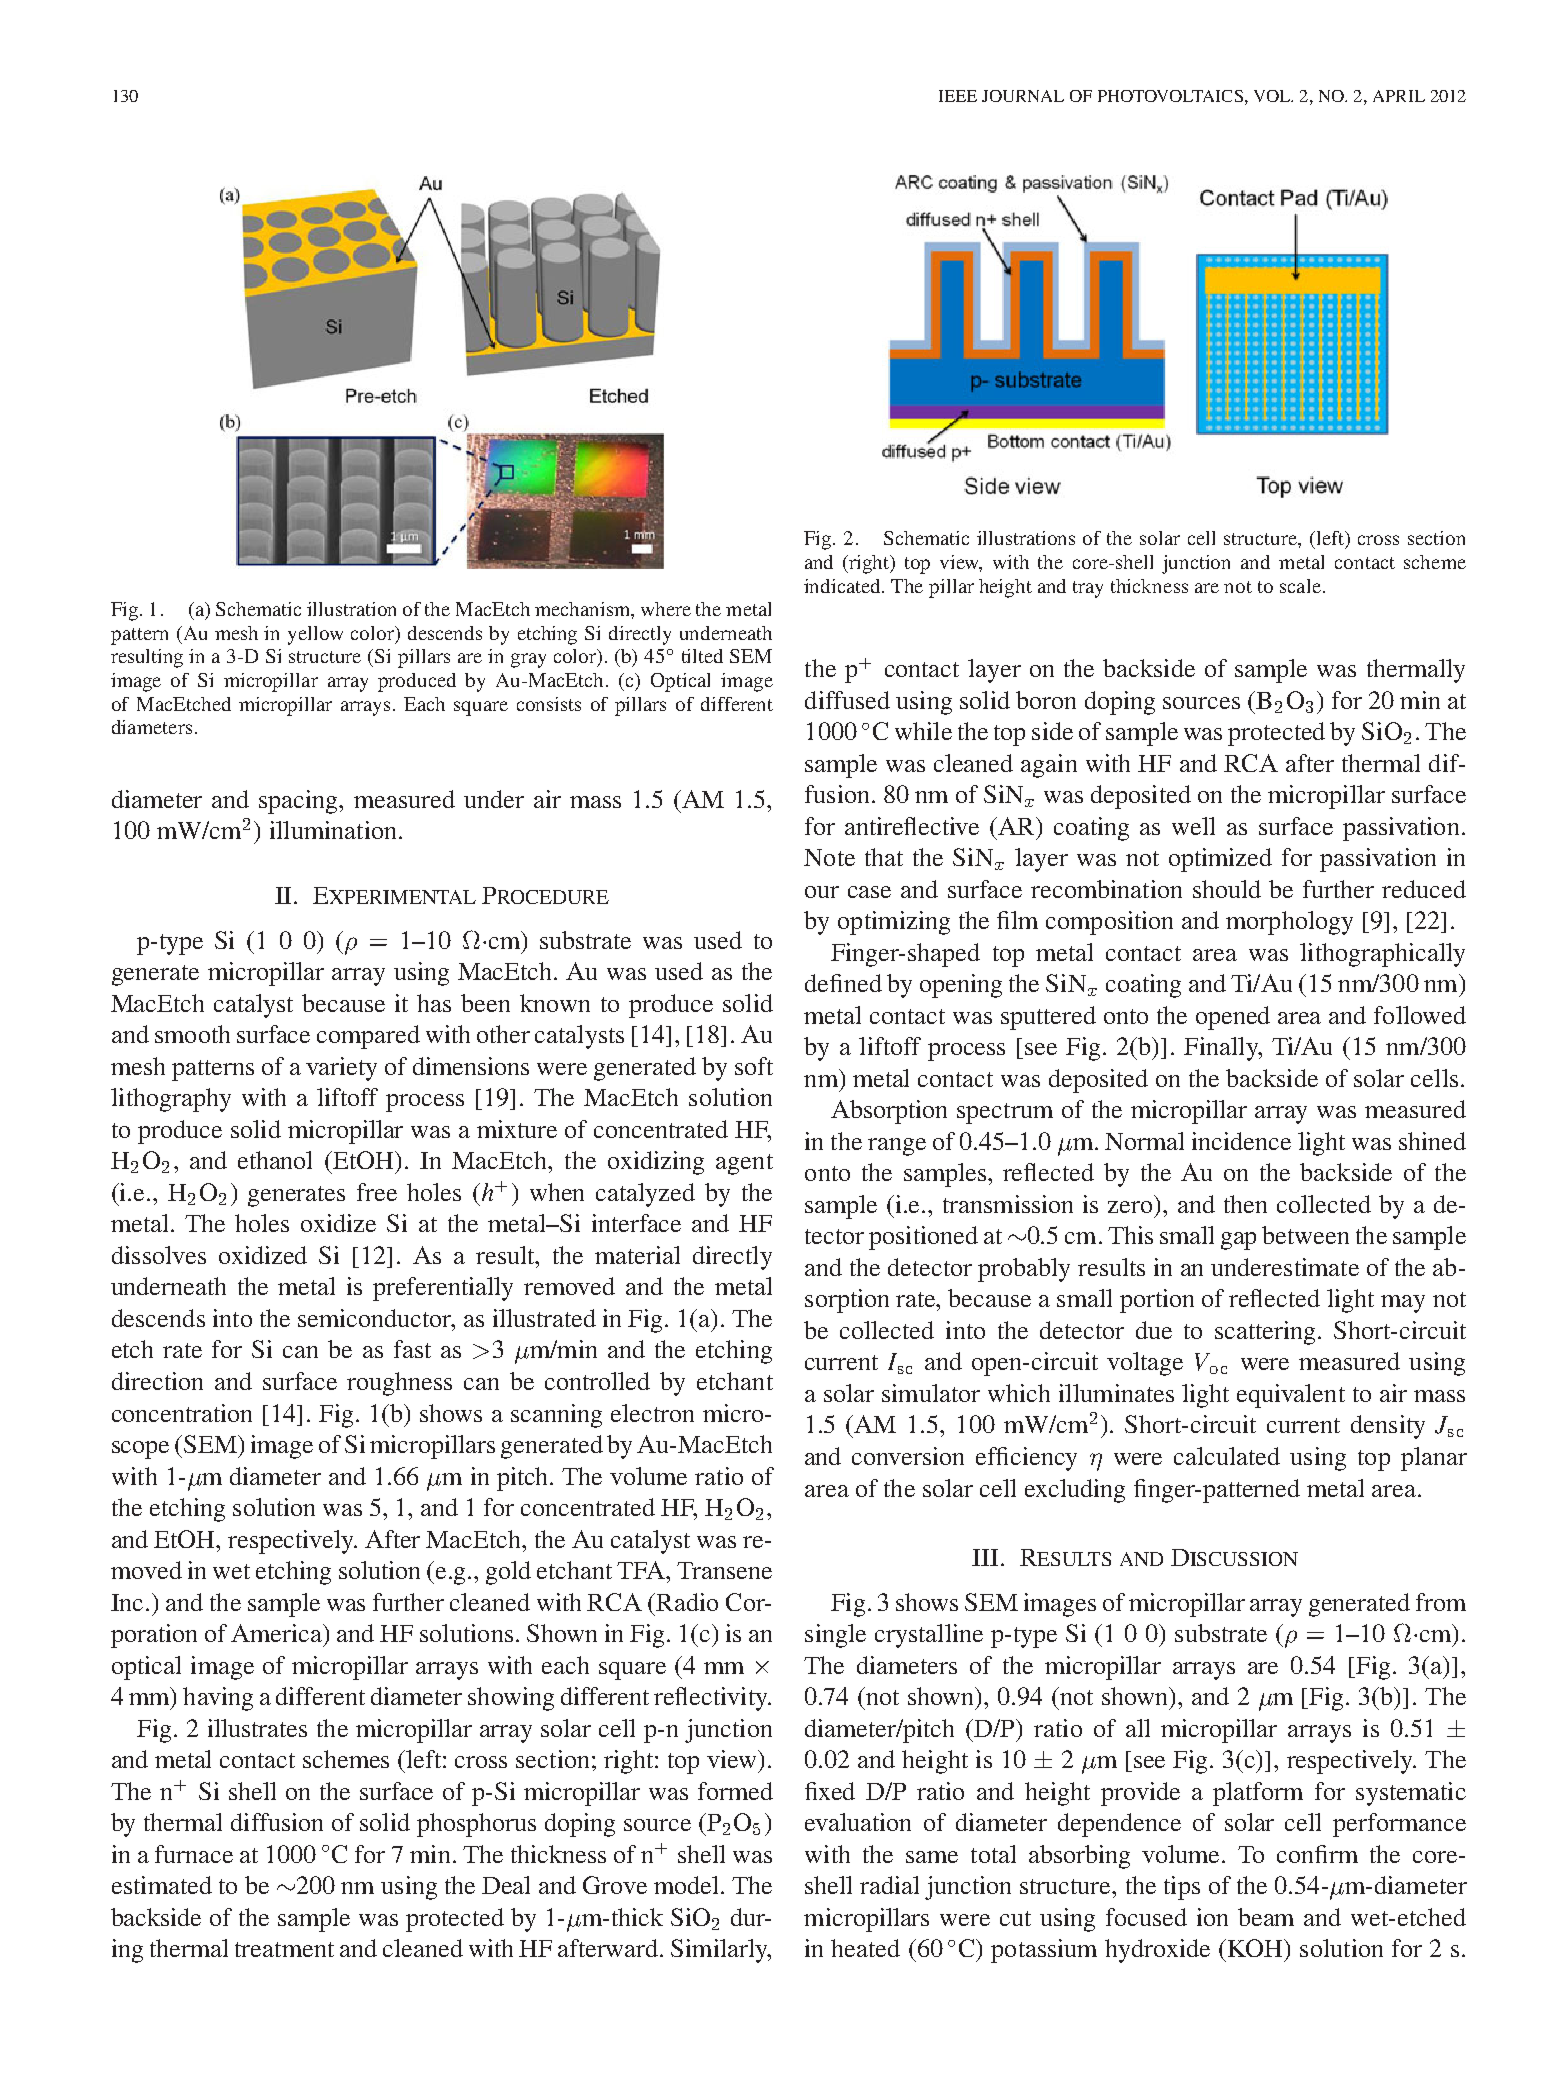  What do you see at coordinates (865, 1948) in the screenshot?
I see `heated` at bounding box center [865, 1948].
